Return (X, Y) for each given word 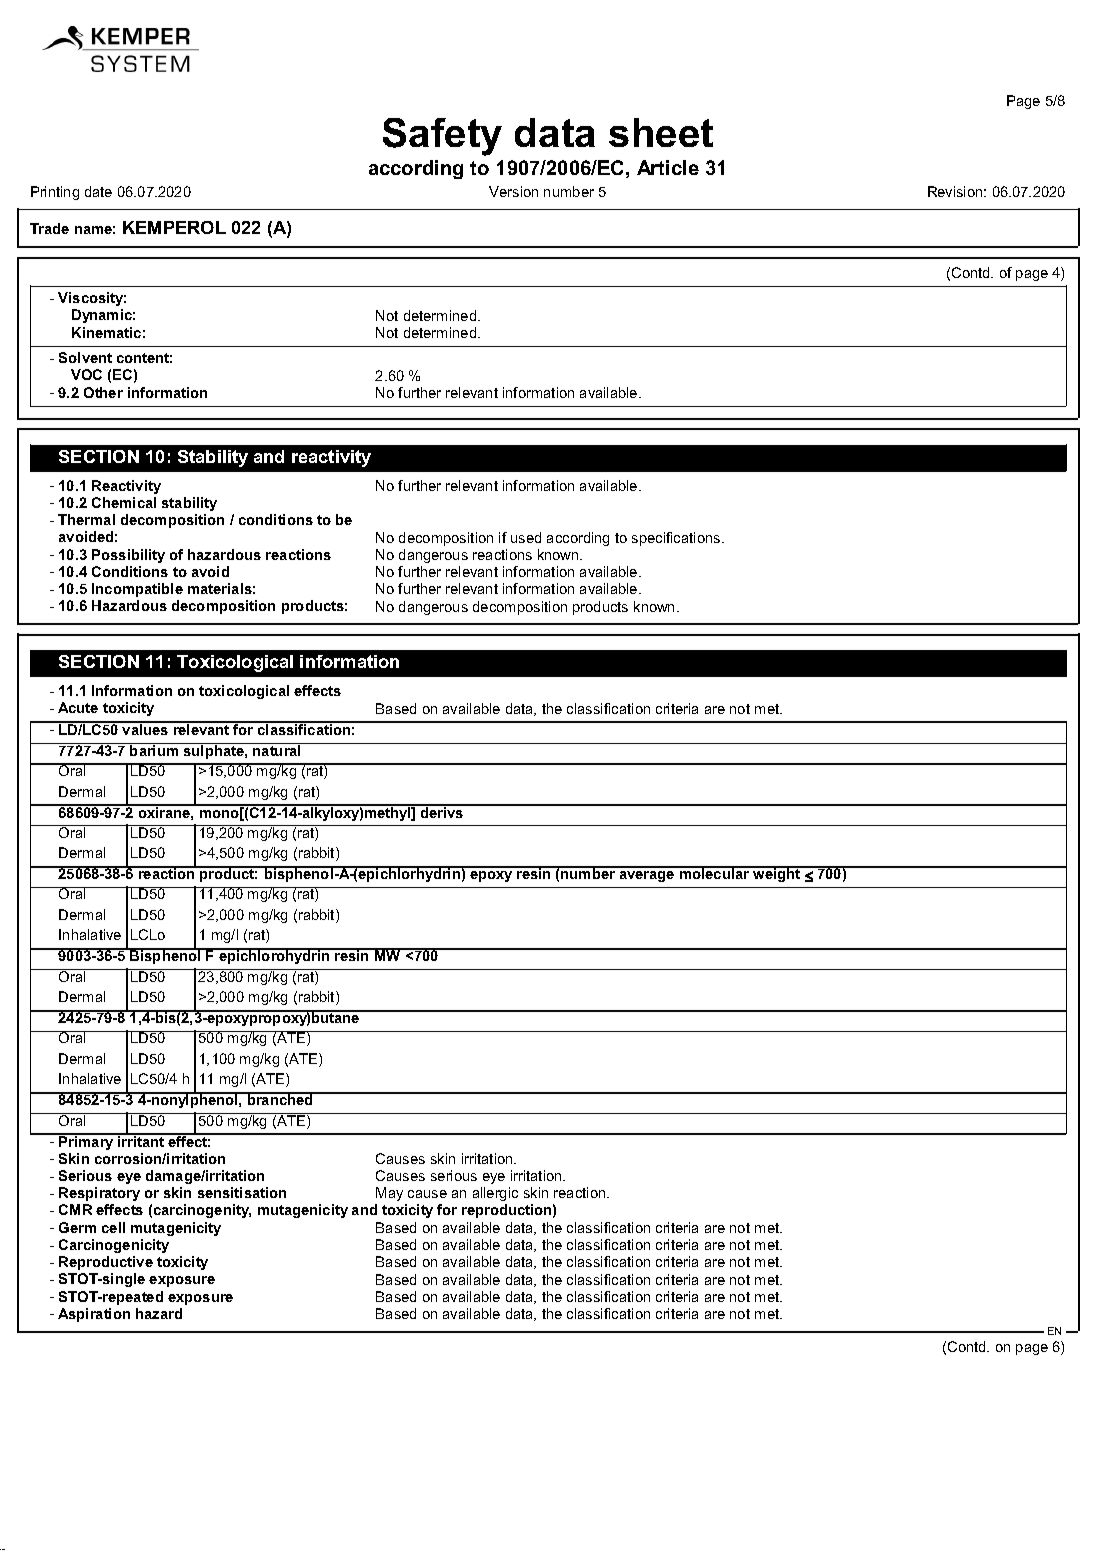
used (526, 537)
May (390, 1196)
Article (668, 167)
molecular (715, 873)
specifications (677, 539)
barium (154, 749)
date (98, 191)
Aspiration (94, 1315)
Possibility (128, 556)
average (647, 876)
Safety (442, 137)
